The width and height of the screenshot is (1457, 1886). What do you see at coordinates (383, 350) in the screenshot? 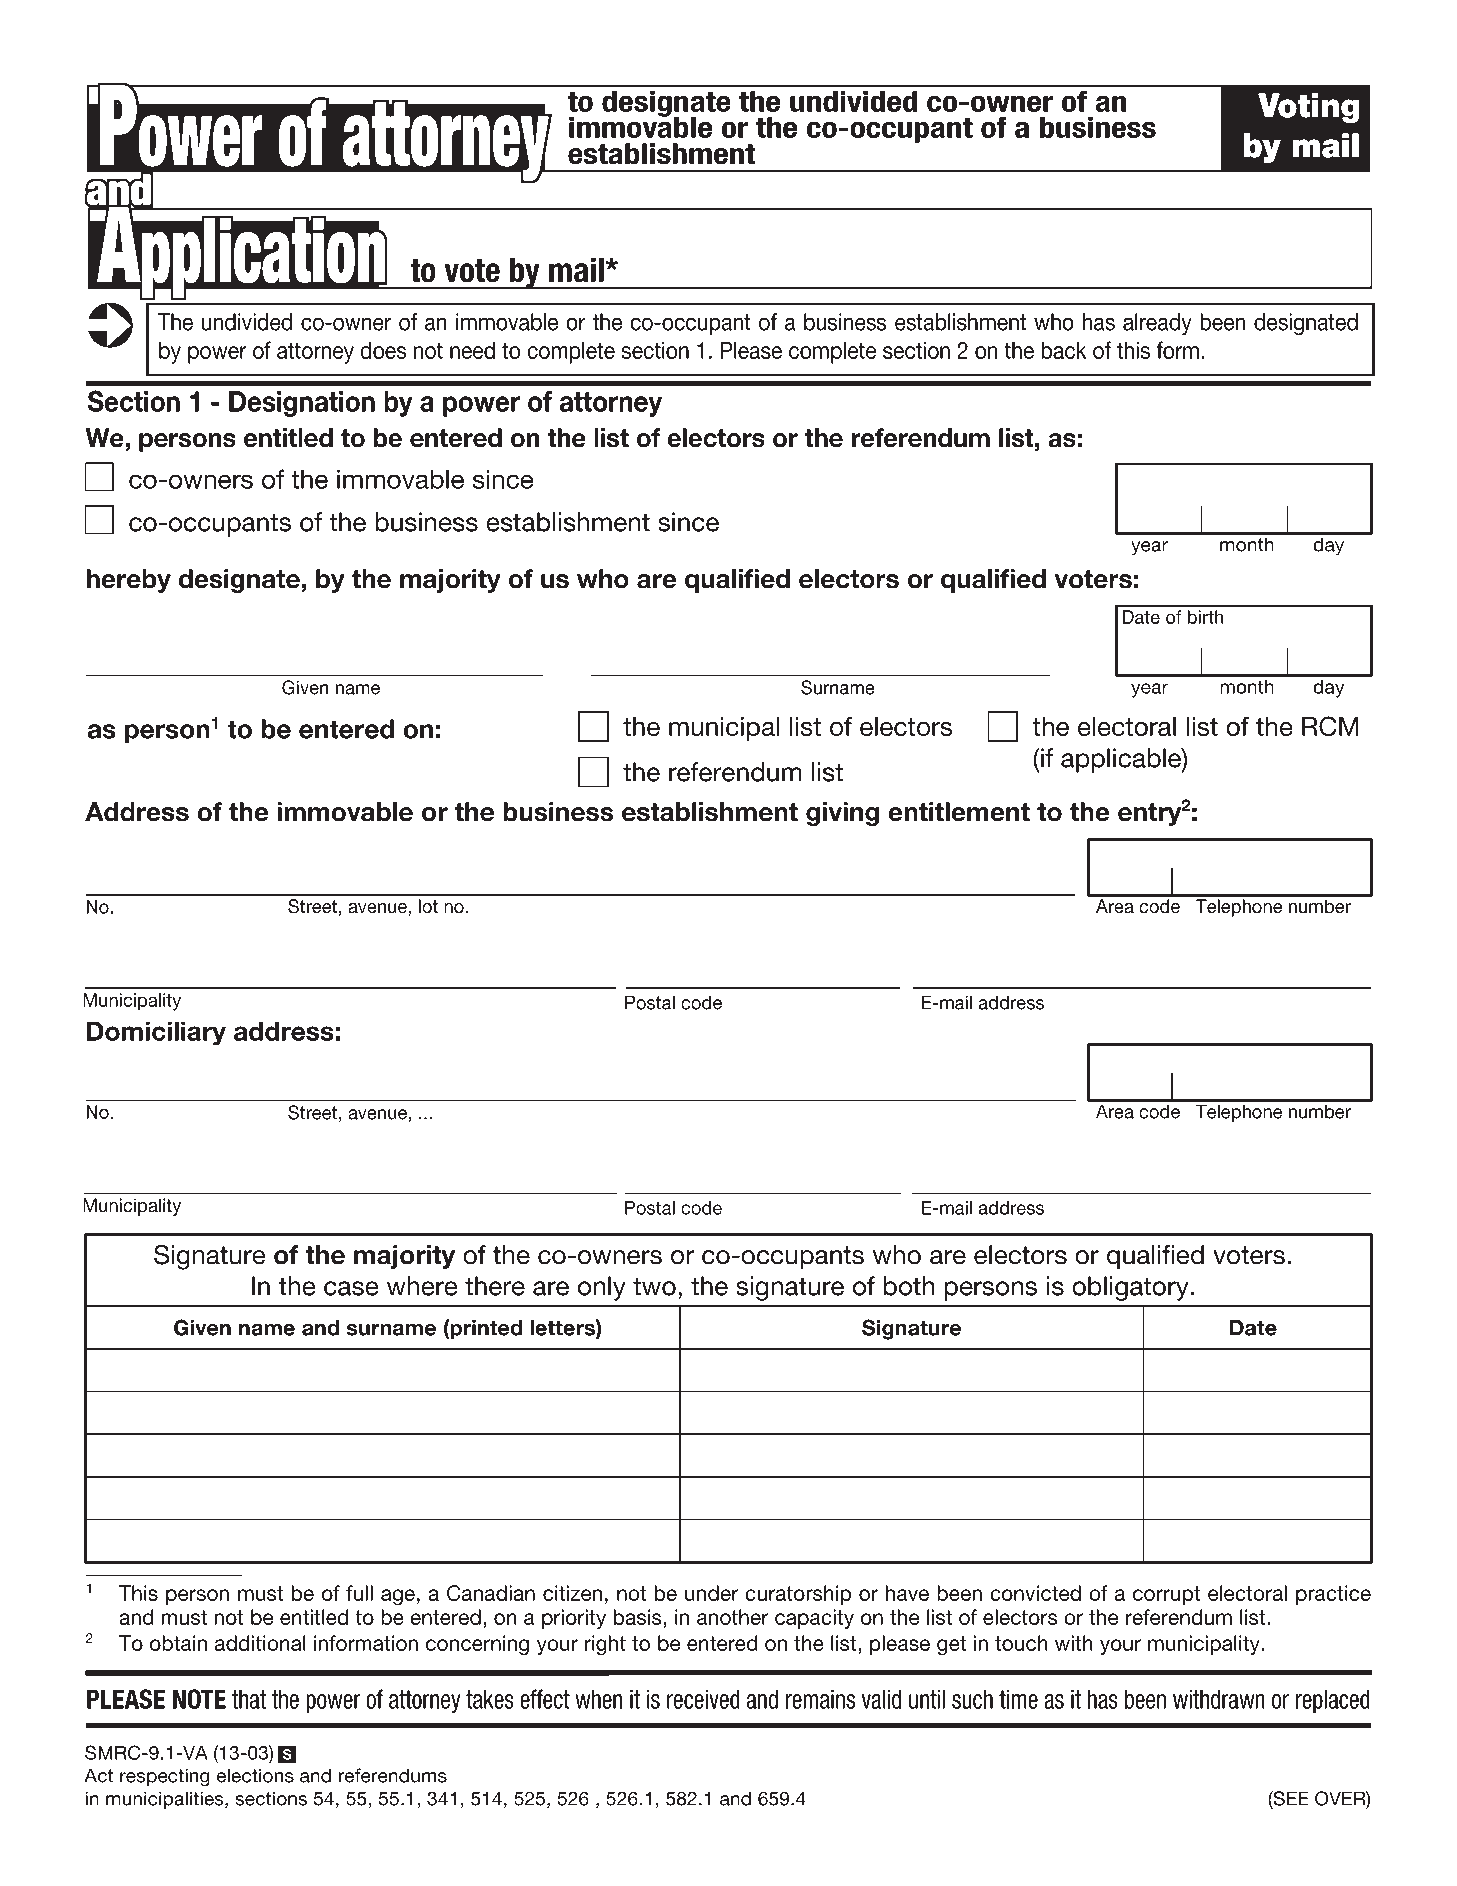
I see `does` at bounding box center [383, 350].
